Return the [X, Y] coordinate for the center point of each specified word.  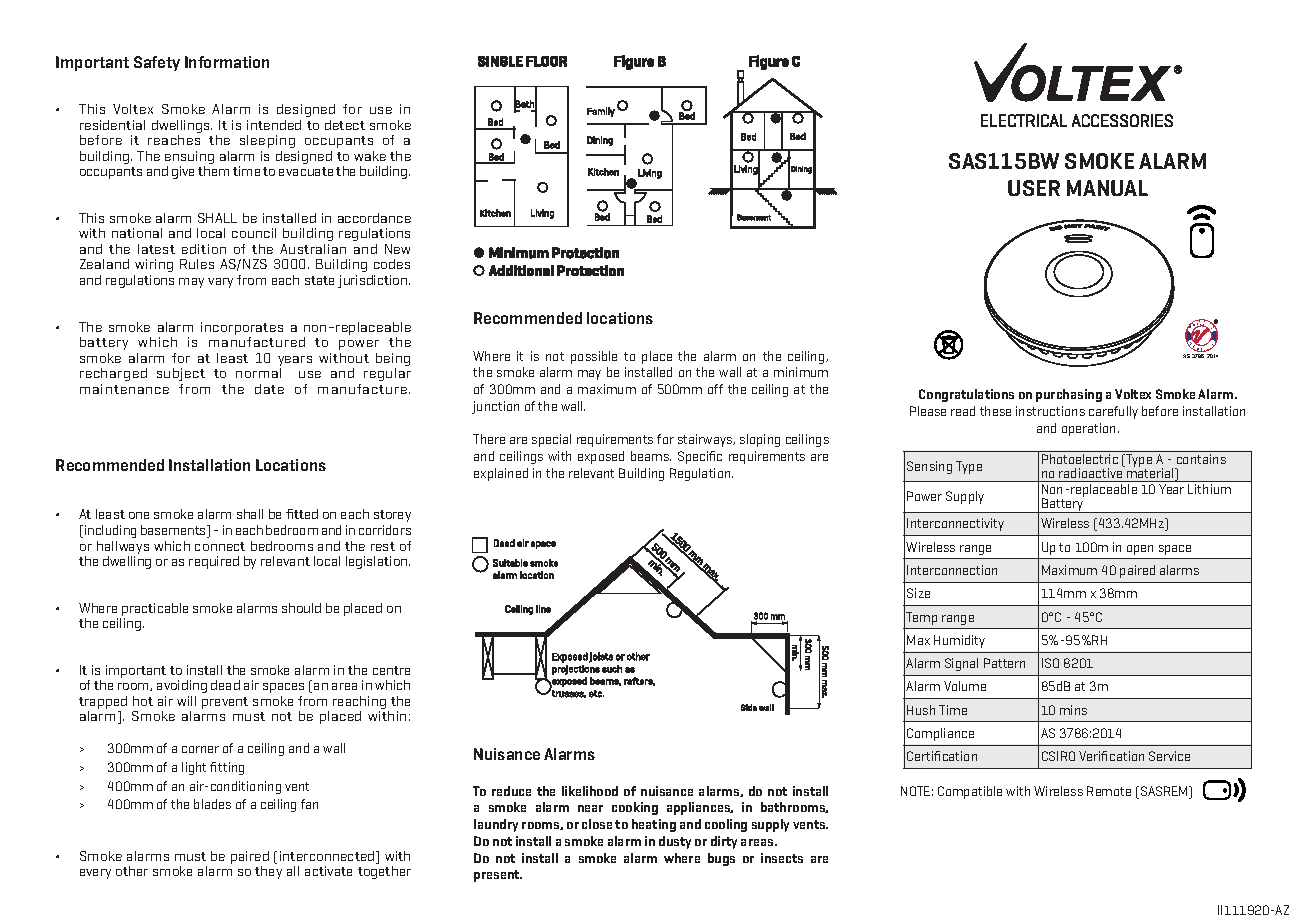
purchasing [1069, 395]
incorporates [242, 330]
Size [918, 593]
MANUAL [1107, 188]
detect [345, 125]
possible [594, 357]
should [301, 608]
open [1140, 550]
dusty [675, 842]
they [268, 872]
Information [227, 62]
